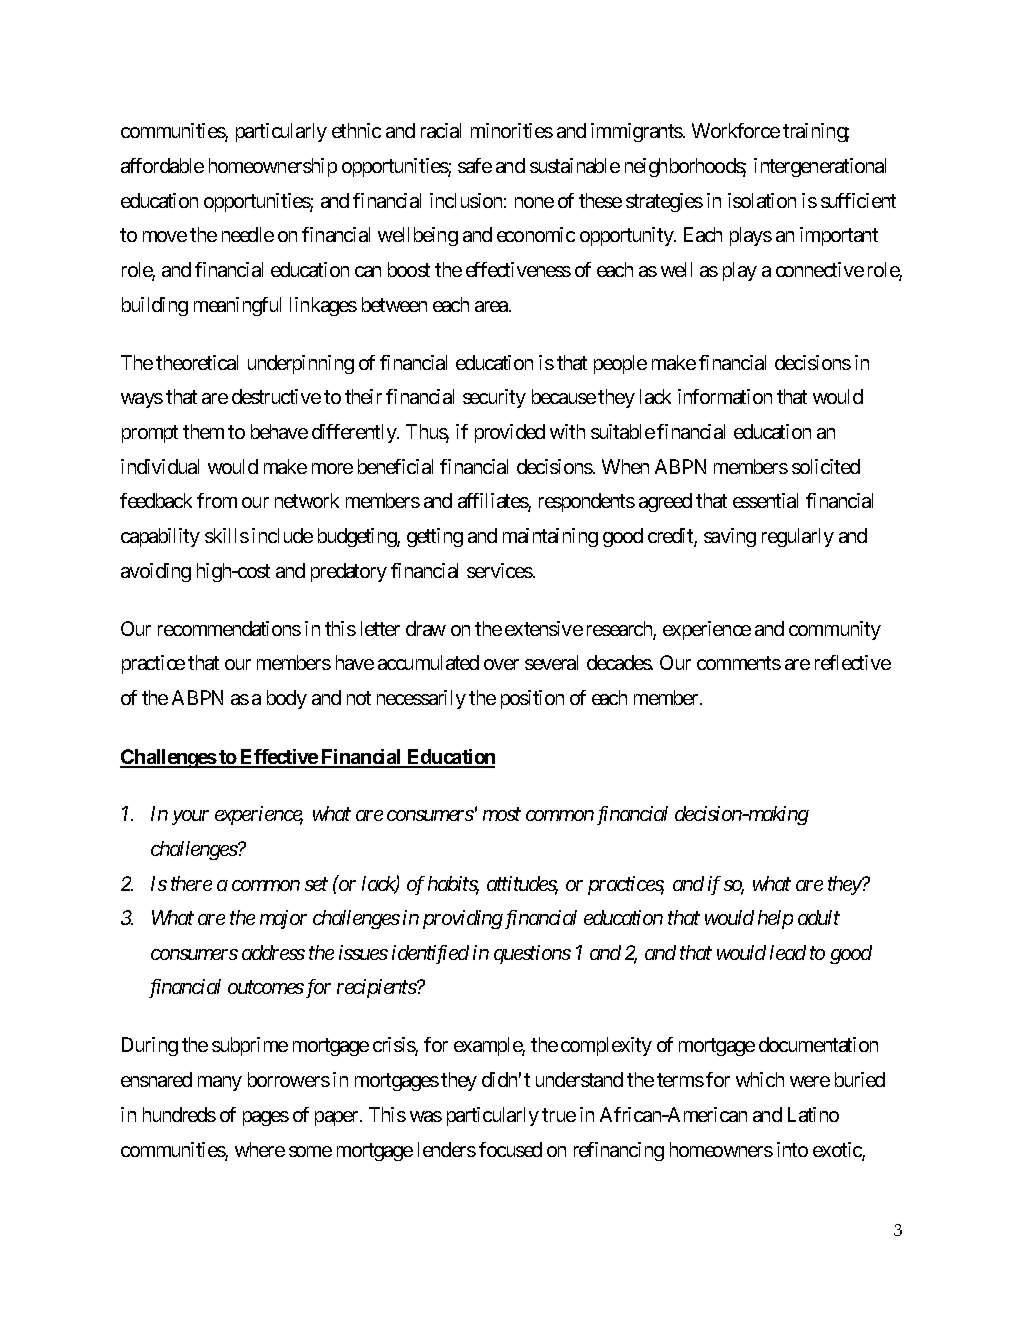 The image size is (1024, 1326). Describe the element at coordinates (190, 817) in the screenshot. I see `your` at that location.
